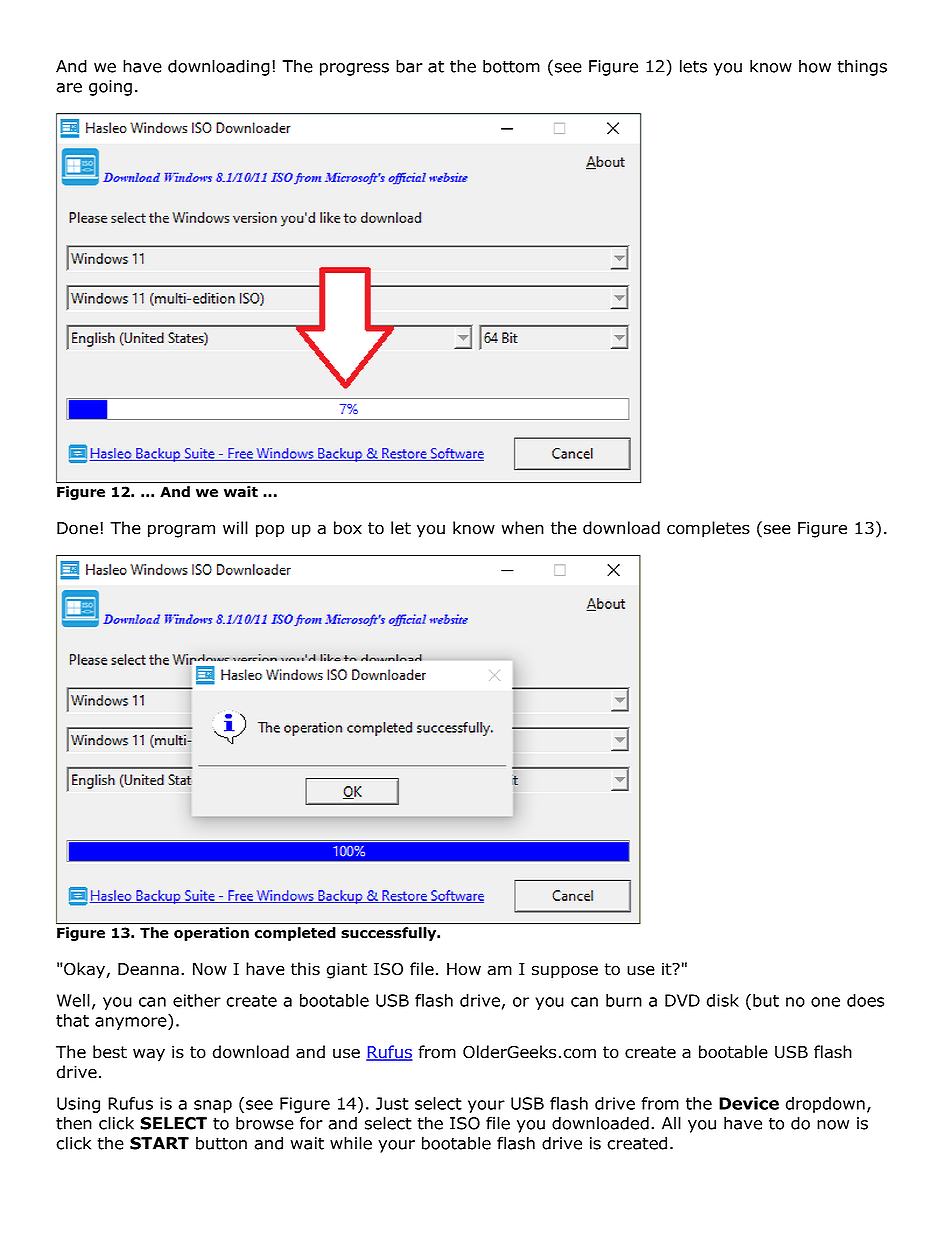 The width and height of the screenshot is (952, 1233). I want to click on Just, so click(392, 1103).
